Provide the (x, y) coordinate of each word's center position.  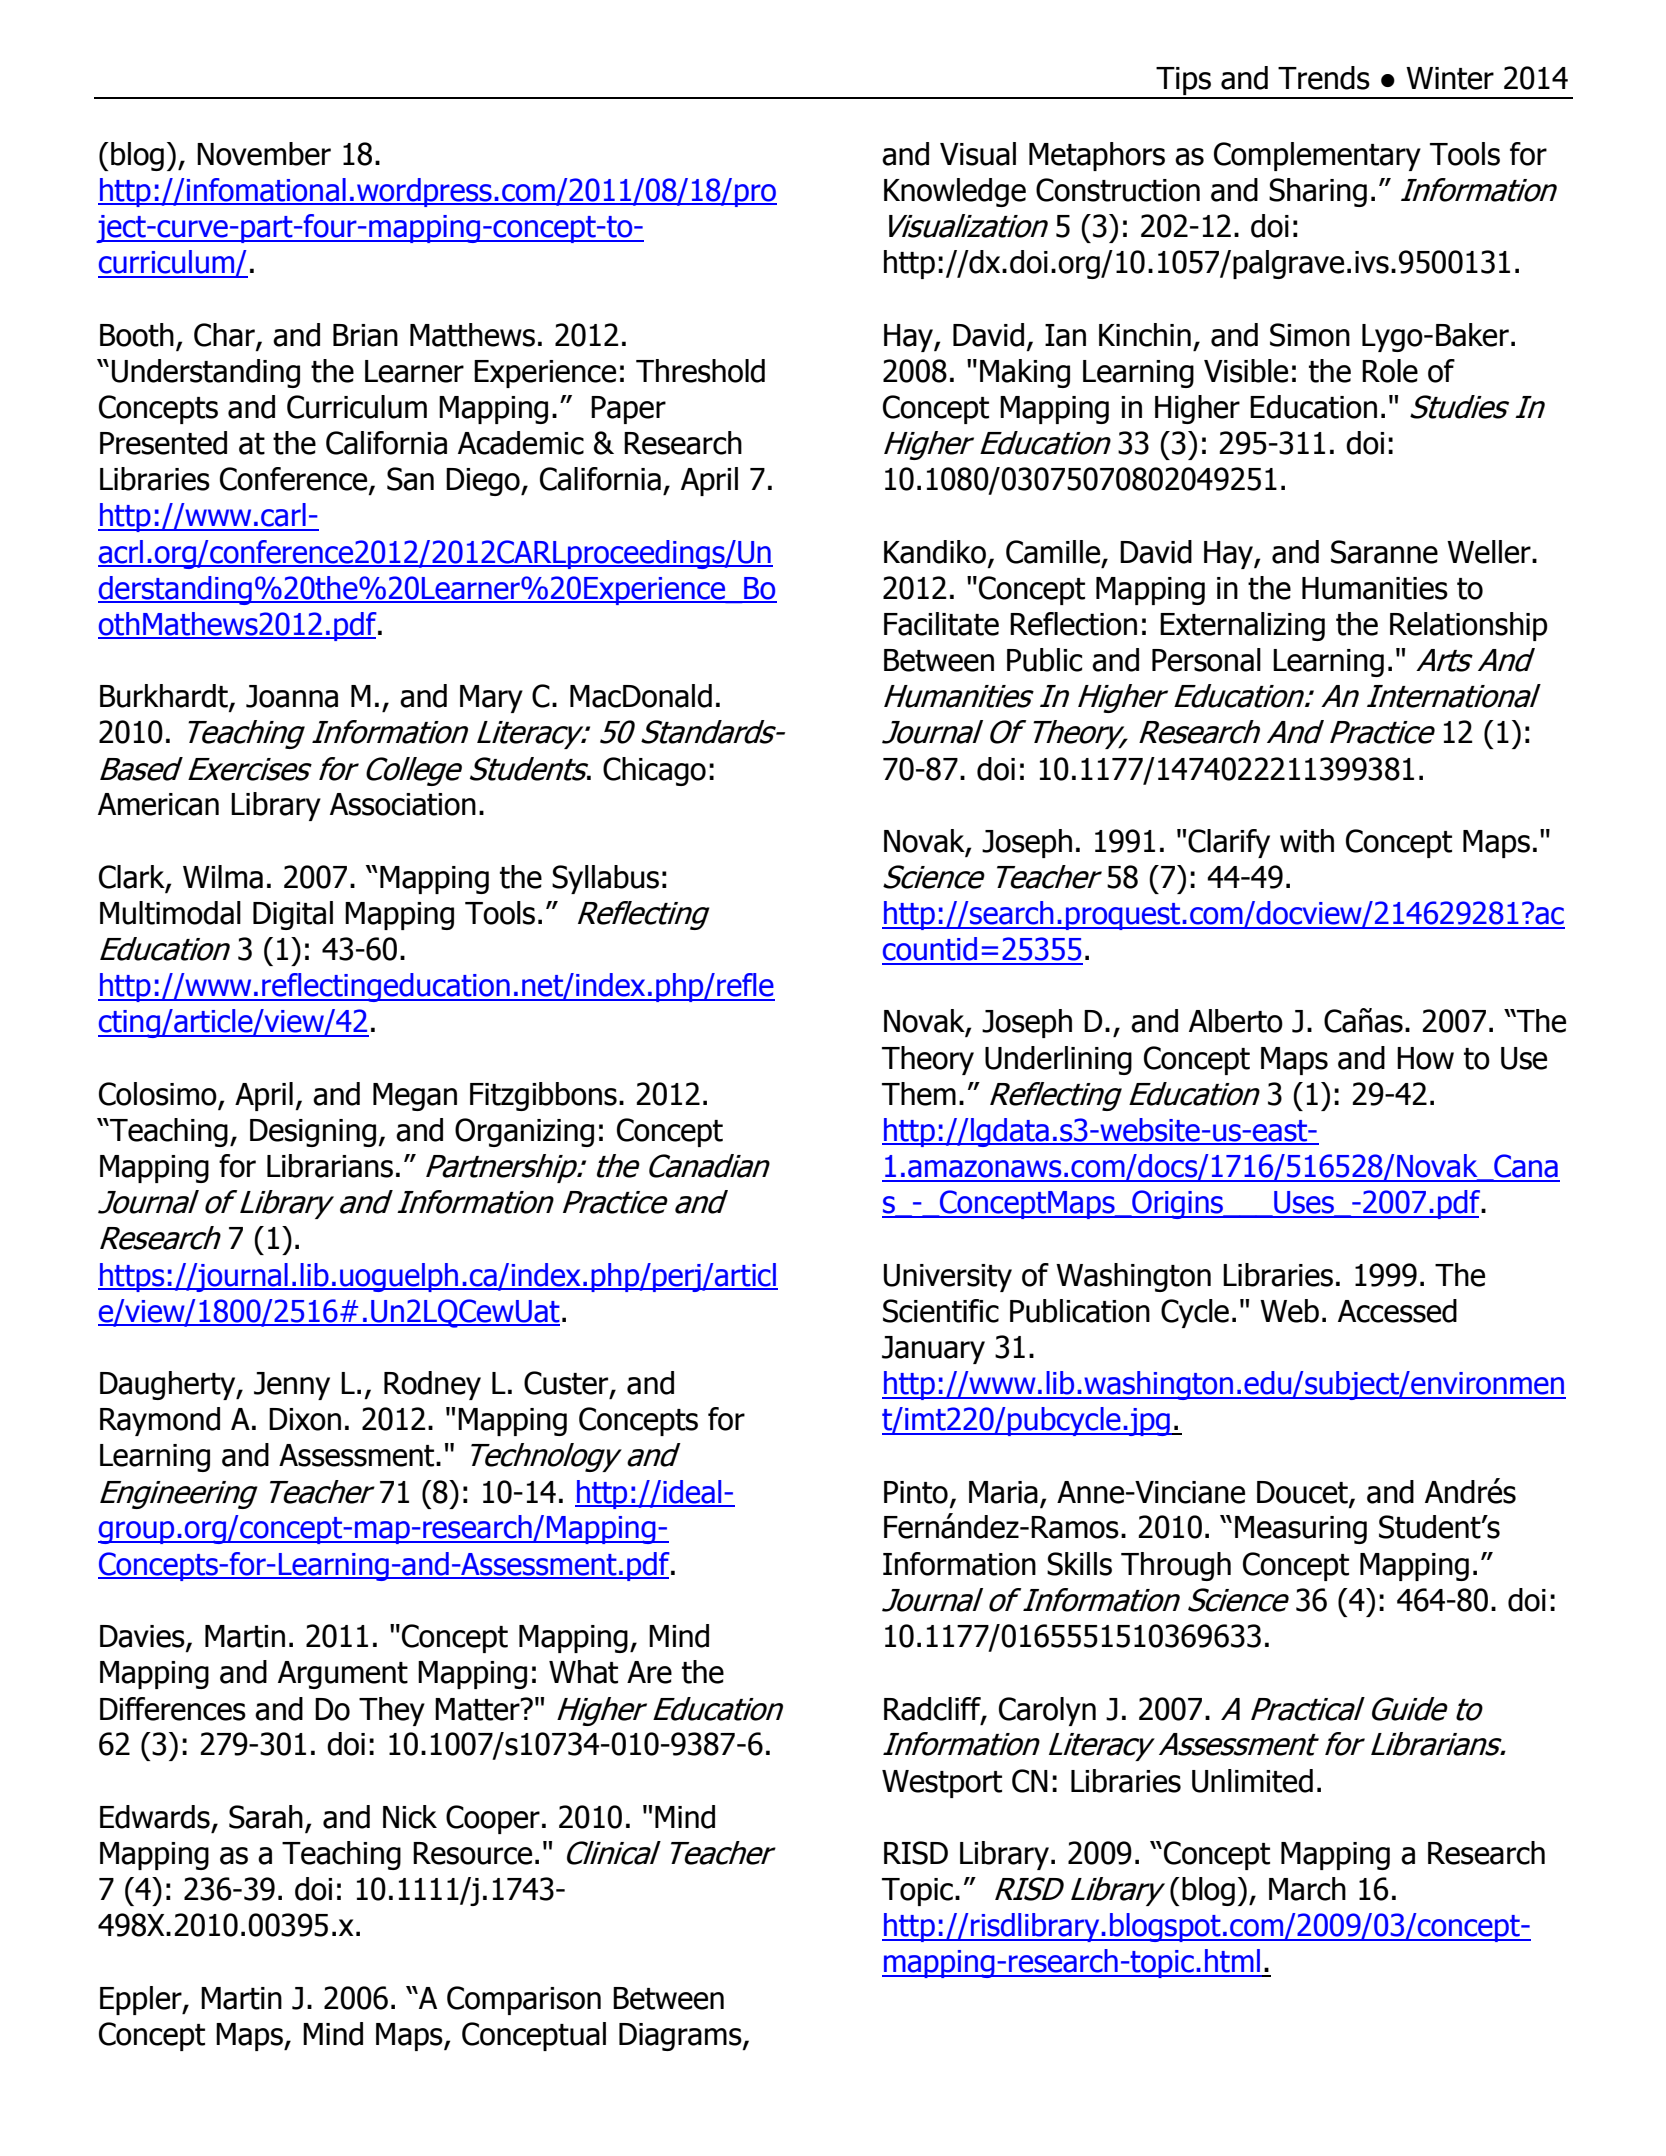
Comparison (524, 2000)
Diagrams (681, 2037)
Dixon (305, 1419)
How (1425, 1058)
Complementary (1317, 156)
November (264, 154)
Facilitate (941, 624)
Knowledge (955, 192)
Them (919, 1094)
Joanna (292, 696)
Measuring (1301, 1530)
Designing (313, 1133)
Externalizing (1242, 626)
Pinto (916, 1492)
